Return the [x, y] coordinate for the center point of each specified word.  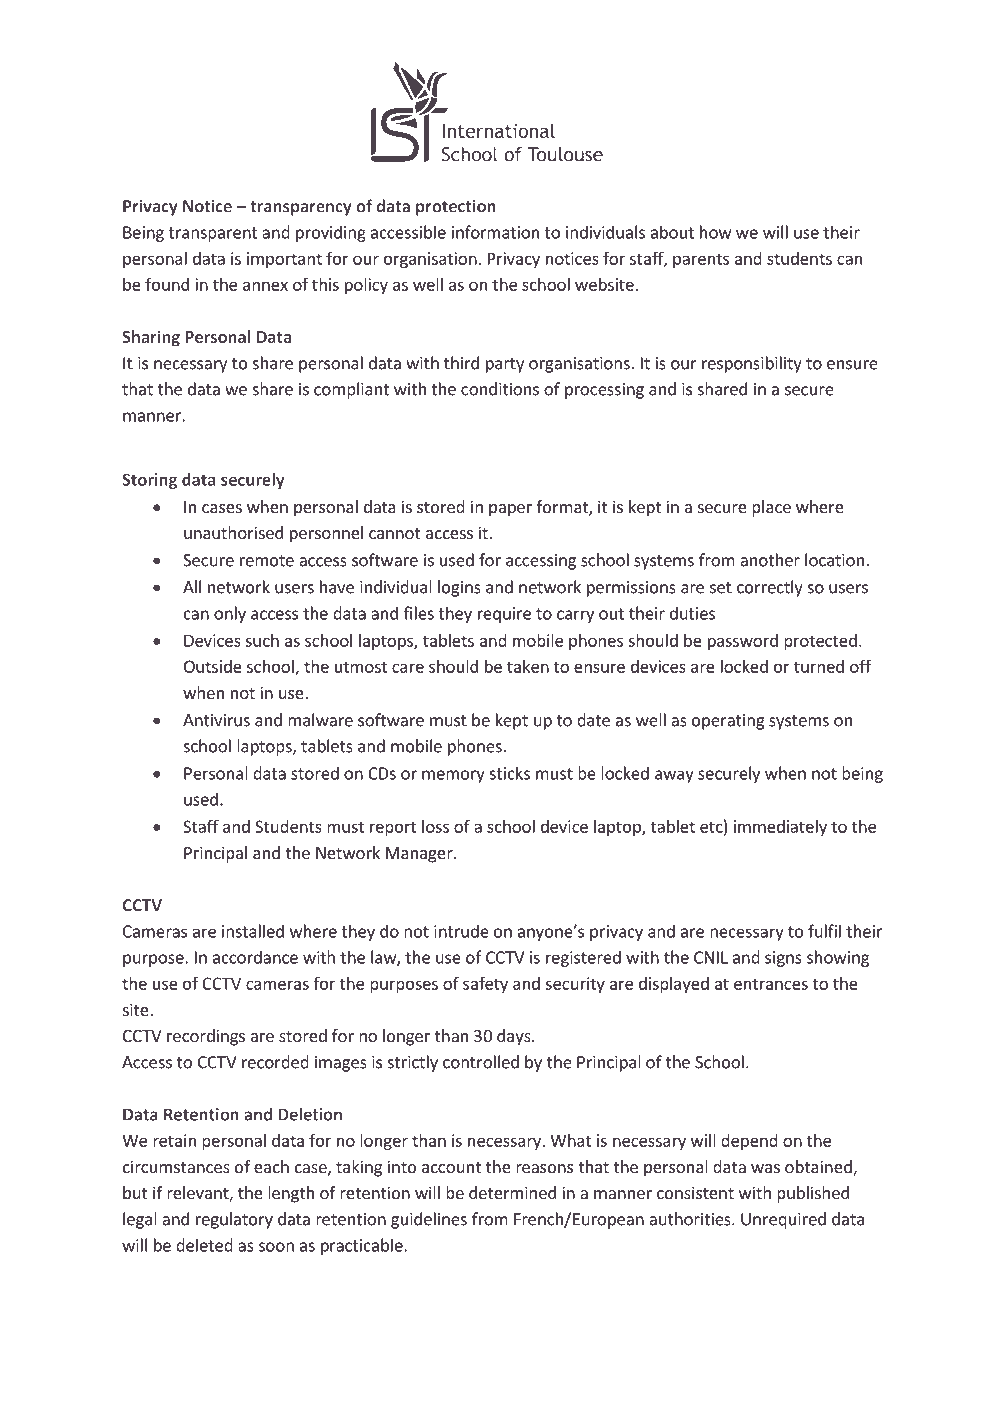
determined [512, 1192]
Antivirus [216, 720]
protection [456, 208]
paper [510, 510]
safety [485, 984]
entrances [771, 984]
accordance [255, 957]
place [771, 508]
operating [728, 722]
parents [701, 260]
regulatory [234, 1220]
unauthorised [233, 532]
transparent [213, 234]
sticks [509, 773]
